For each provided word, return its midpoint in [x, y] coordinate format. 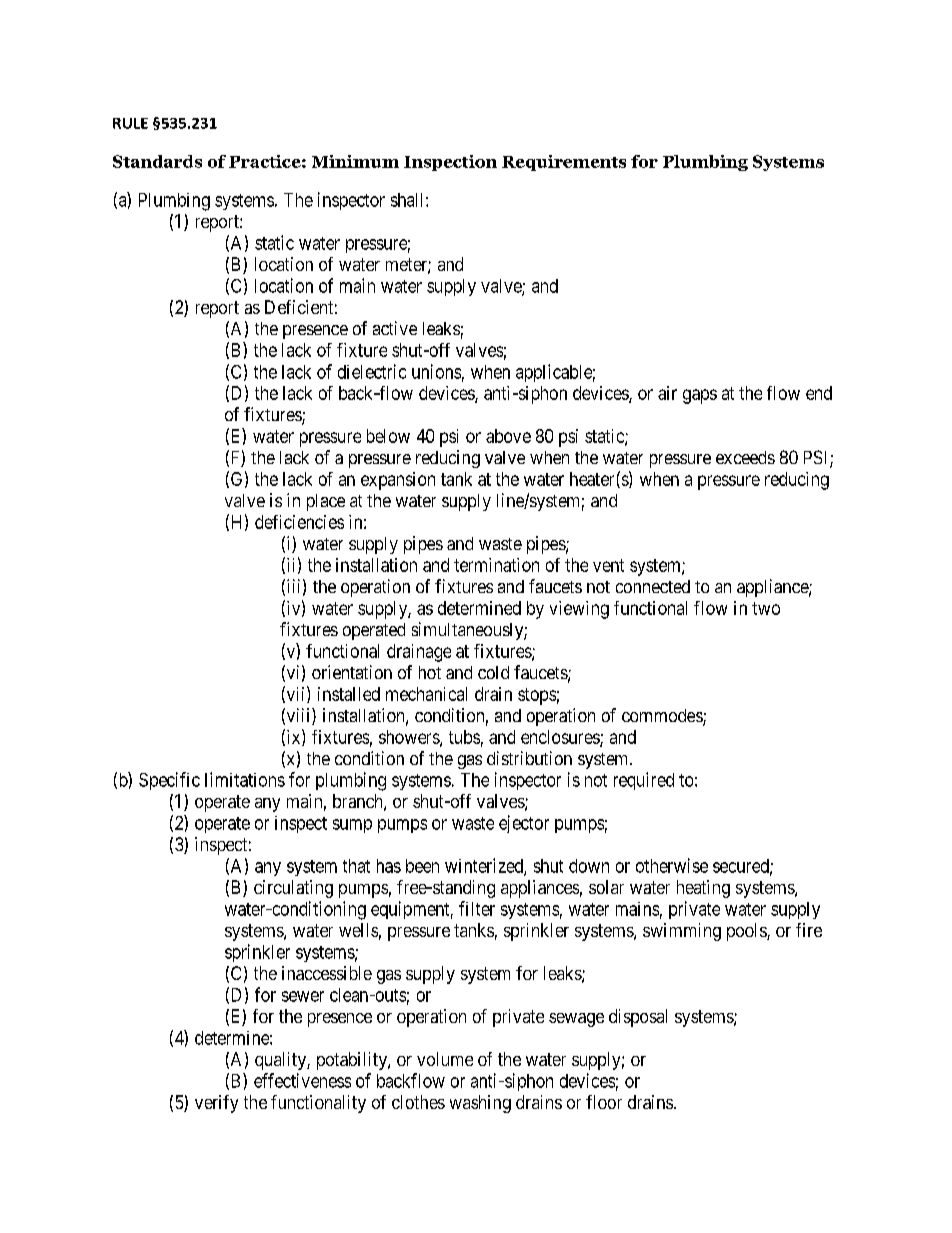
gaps [700, 396]
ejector [524, 824]
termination [496, 565]
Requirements [564, 163]
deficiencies [299, 522]
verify [216, 1104]
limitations [245, 779]
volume [445, 1059]
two [766, 608]
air [667, 393]
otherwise [672, 865]
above [508, 436]
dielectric [372, 371]
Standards [157, 161]
